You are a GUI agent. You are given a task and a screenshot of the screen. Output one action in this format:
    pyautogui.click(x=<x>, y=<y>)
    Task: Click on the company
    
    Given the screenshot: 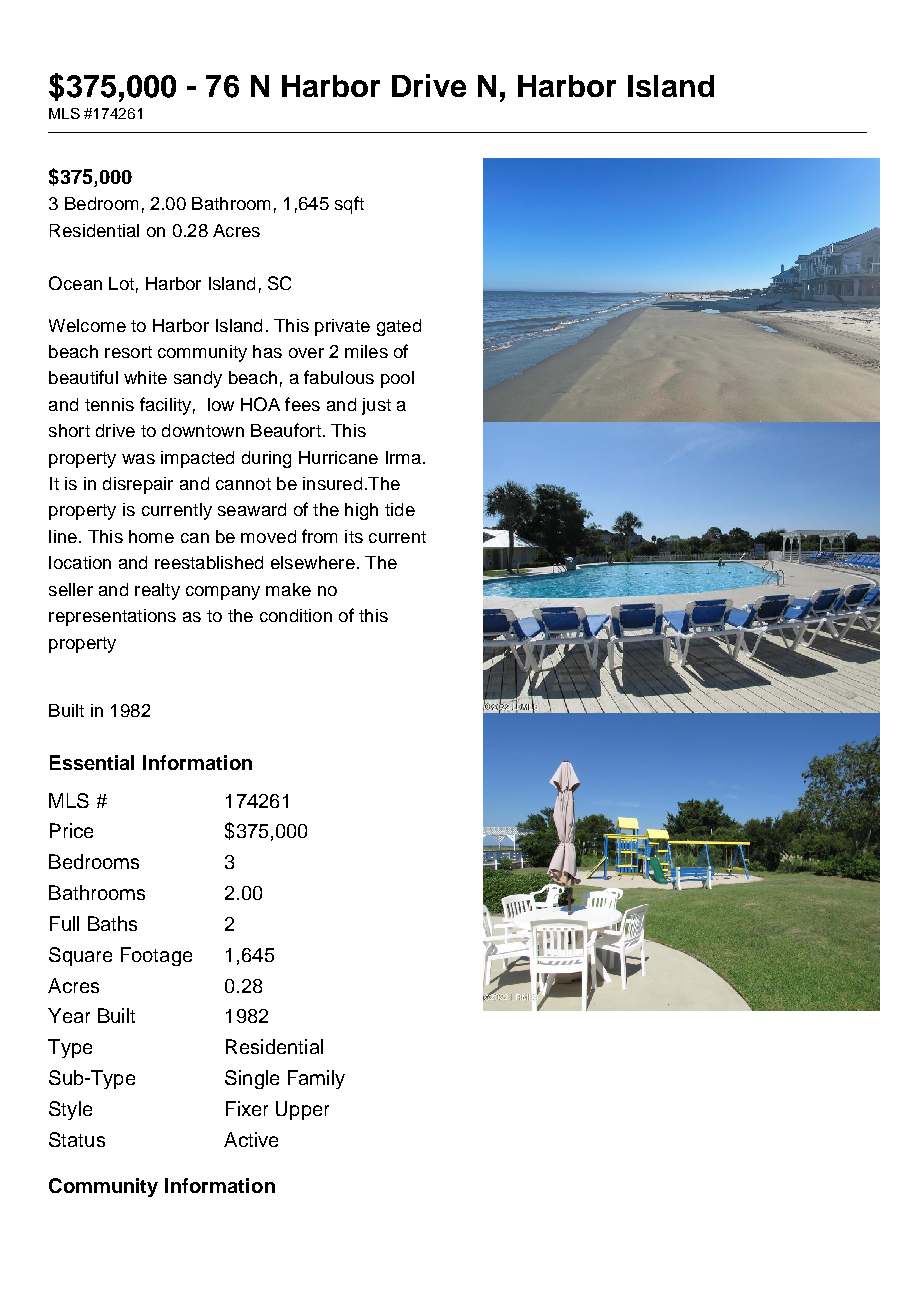 What is the action you would take?
    pyautogui.click(x=223, y=593)
